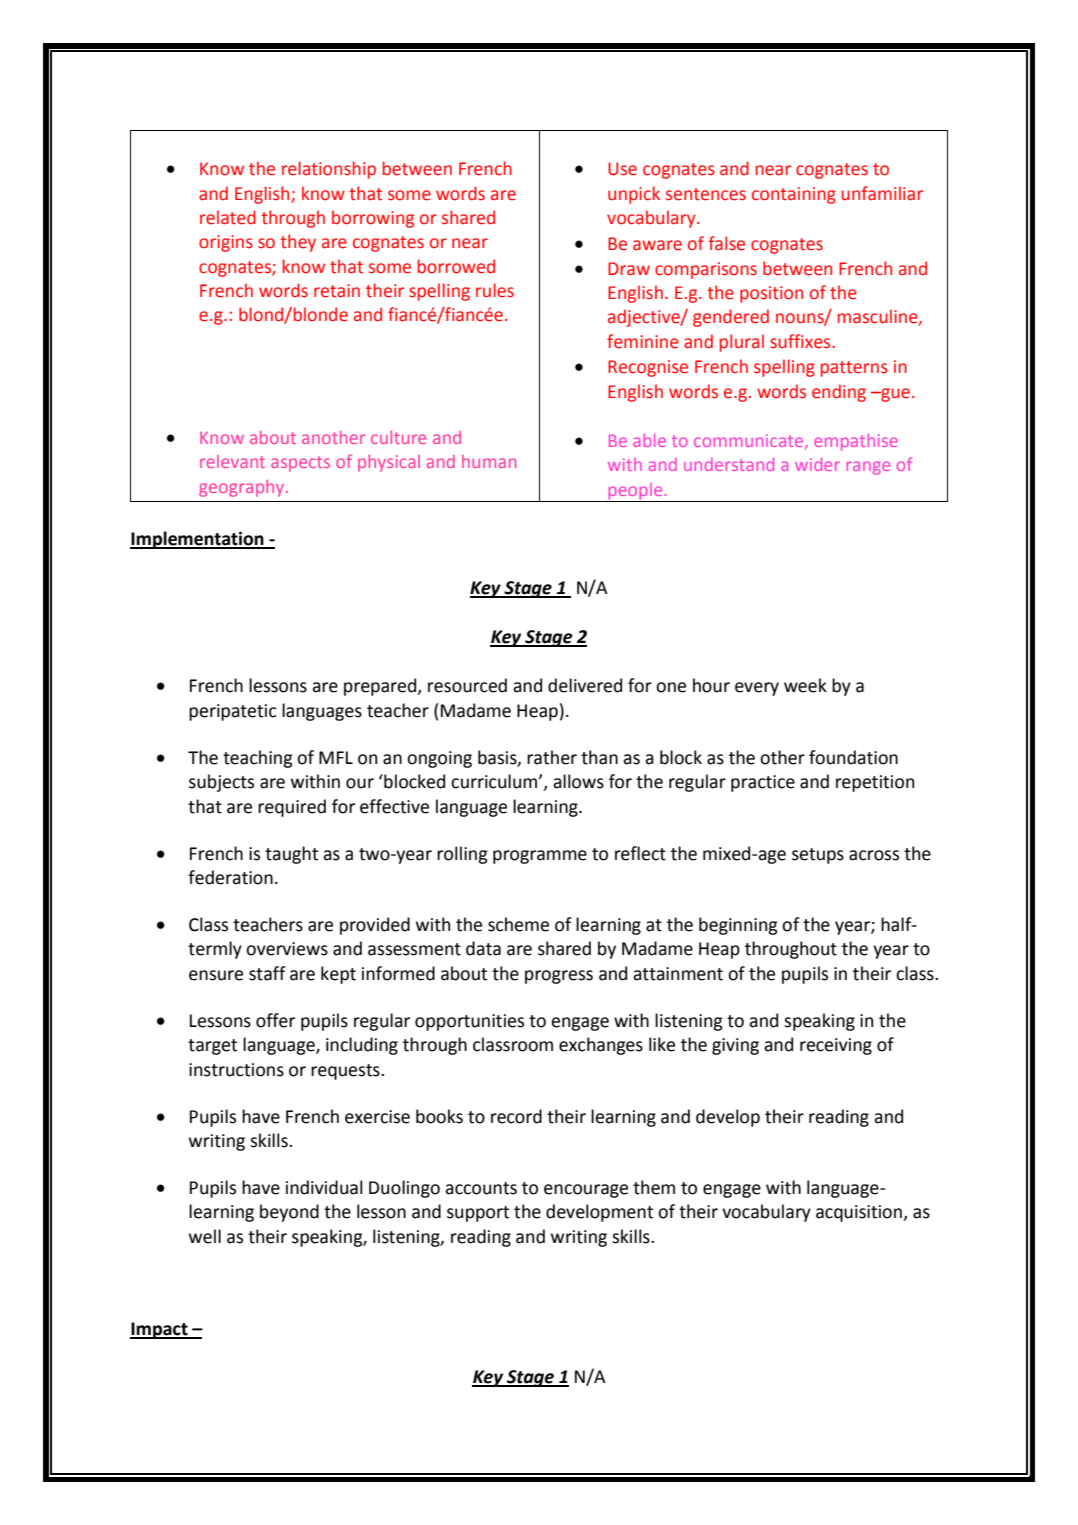  What do you see at coordinates (228, 217) in the screenshot?
I see `related` at bounding box center [228, 217].
